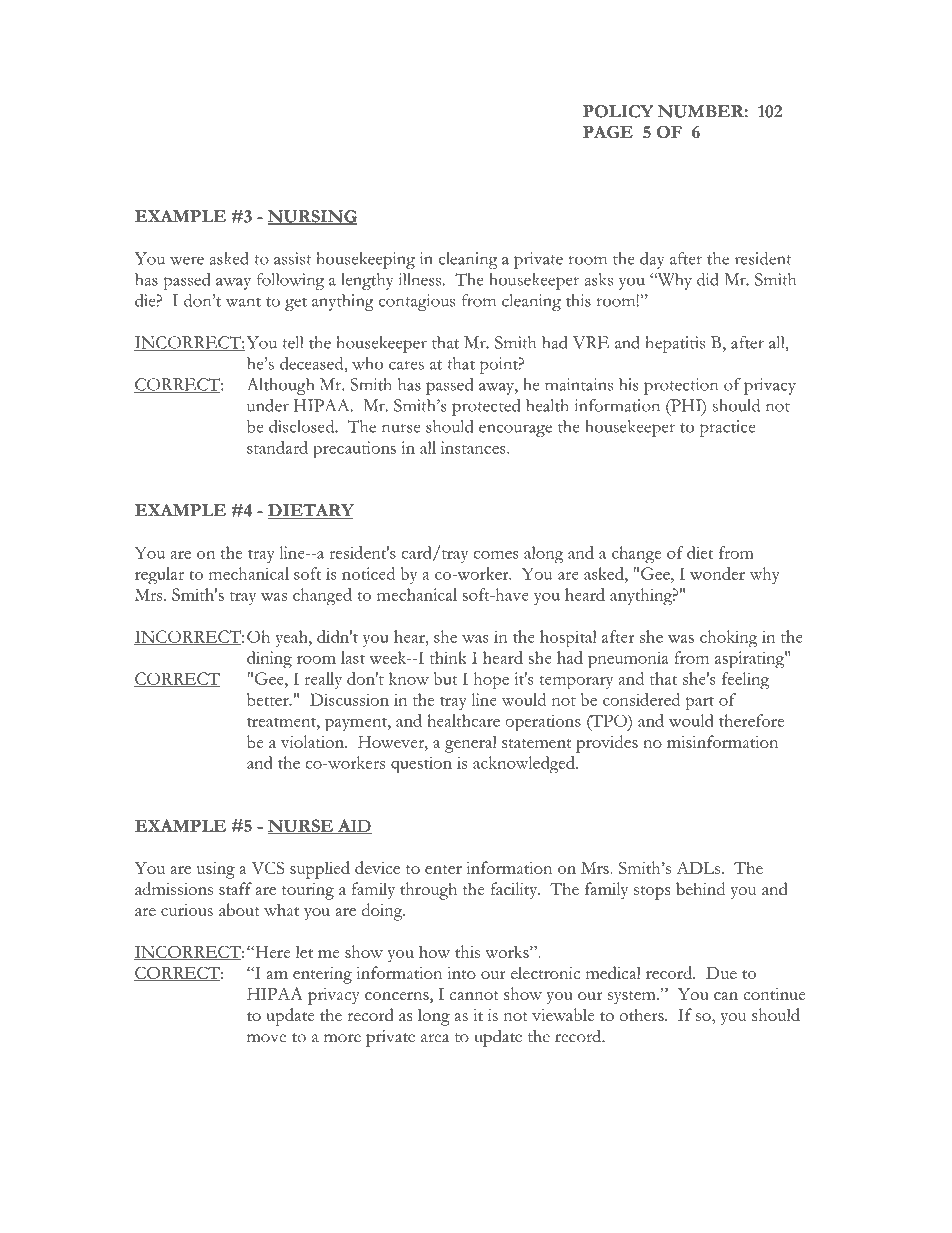 The image size is (952, 1233). What do you see at coordinates (727, 428) in the page?
I see `practice` at bounding box center [727, 428].
